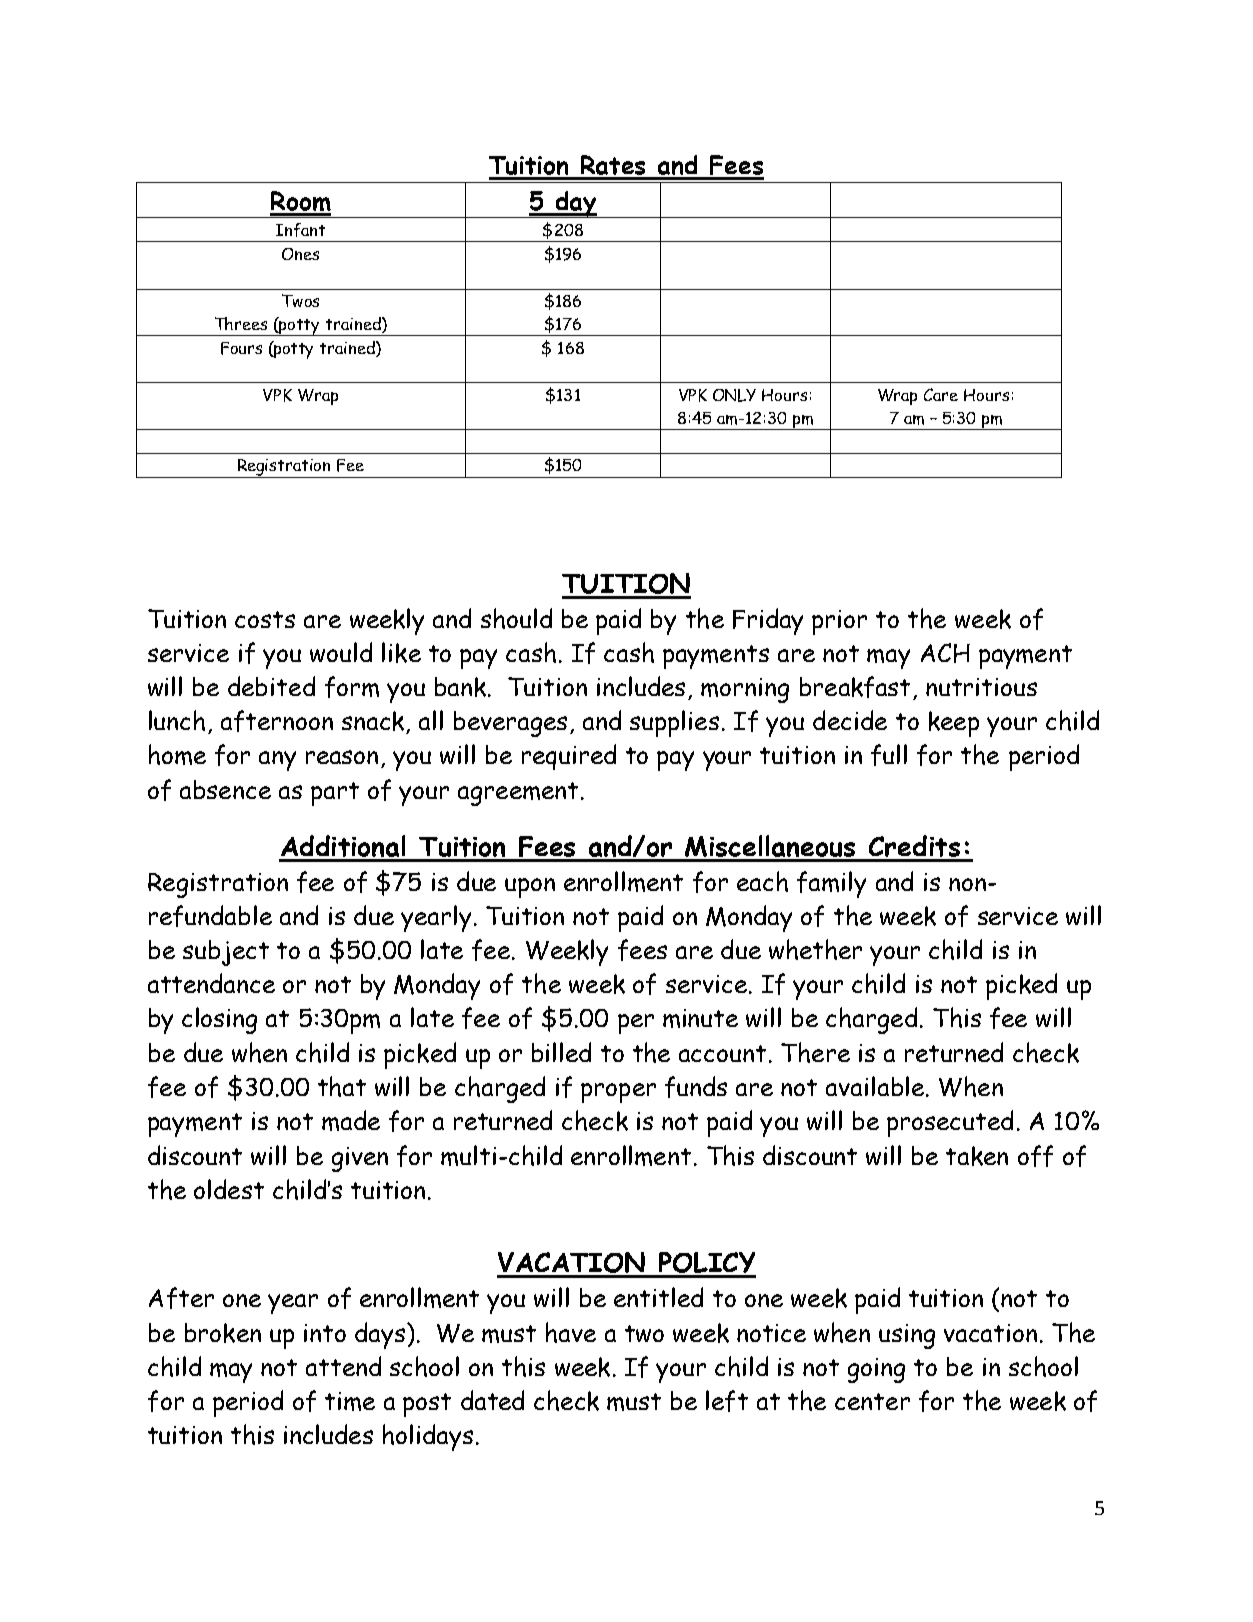 The height and width of the screenshot is (1622, 1253). Describe the element at coordinates (875, 1086) in the screenshot. I see `available` at that location.
